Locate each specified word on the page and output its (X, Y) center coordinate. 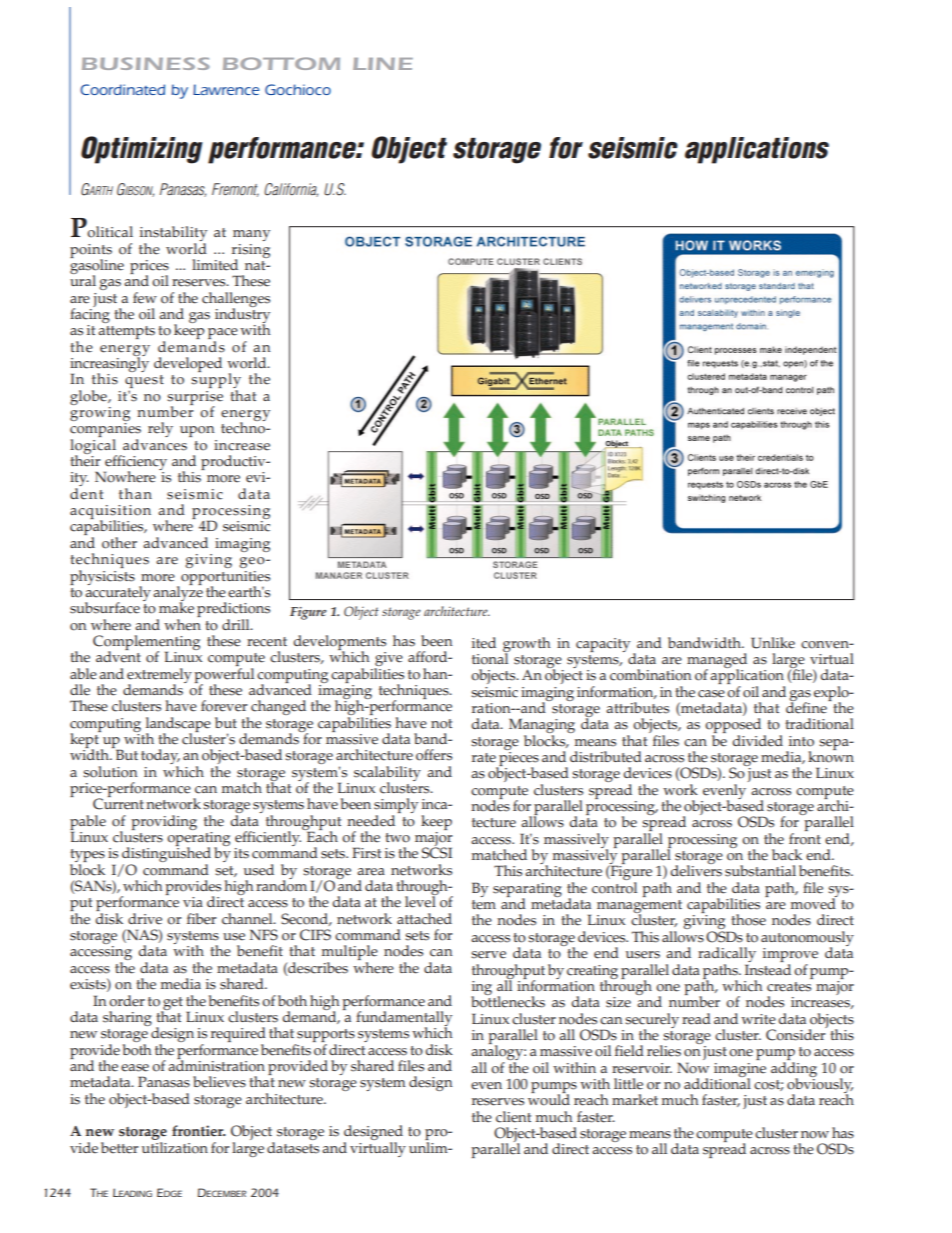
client (513, 1117)
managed (717, 662)
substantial (760, 871)
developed (188, 364)
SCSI (437, 852)
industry (242, 316)
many (251, 235)
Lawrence (226, 89)
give (388, 660)
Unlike (773, 643)
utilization (175, 1146)
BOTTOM (281, 63)
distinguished (166, 855)
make (176, 607)
